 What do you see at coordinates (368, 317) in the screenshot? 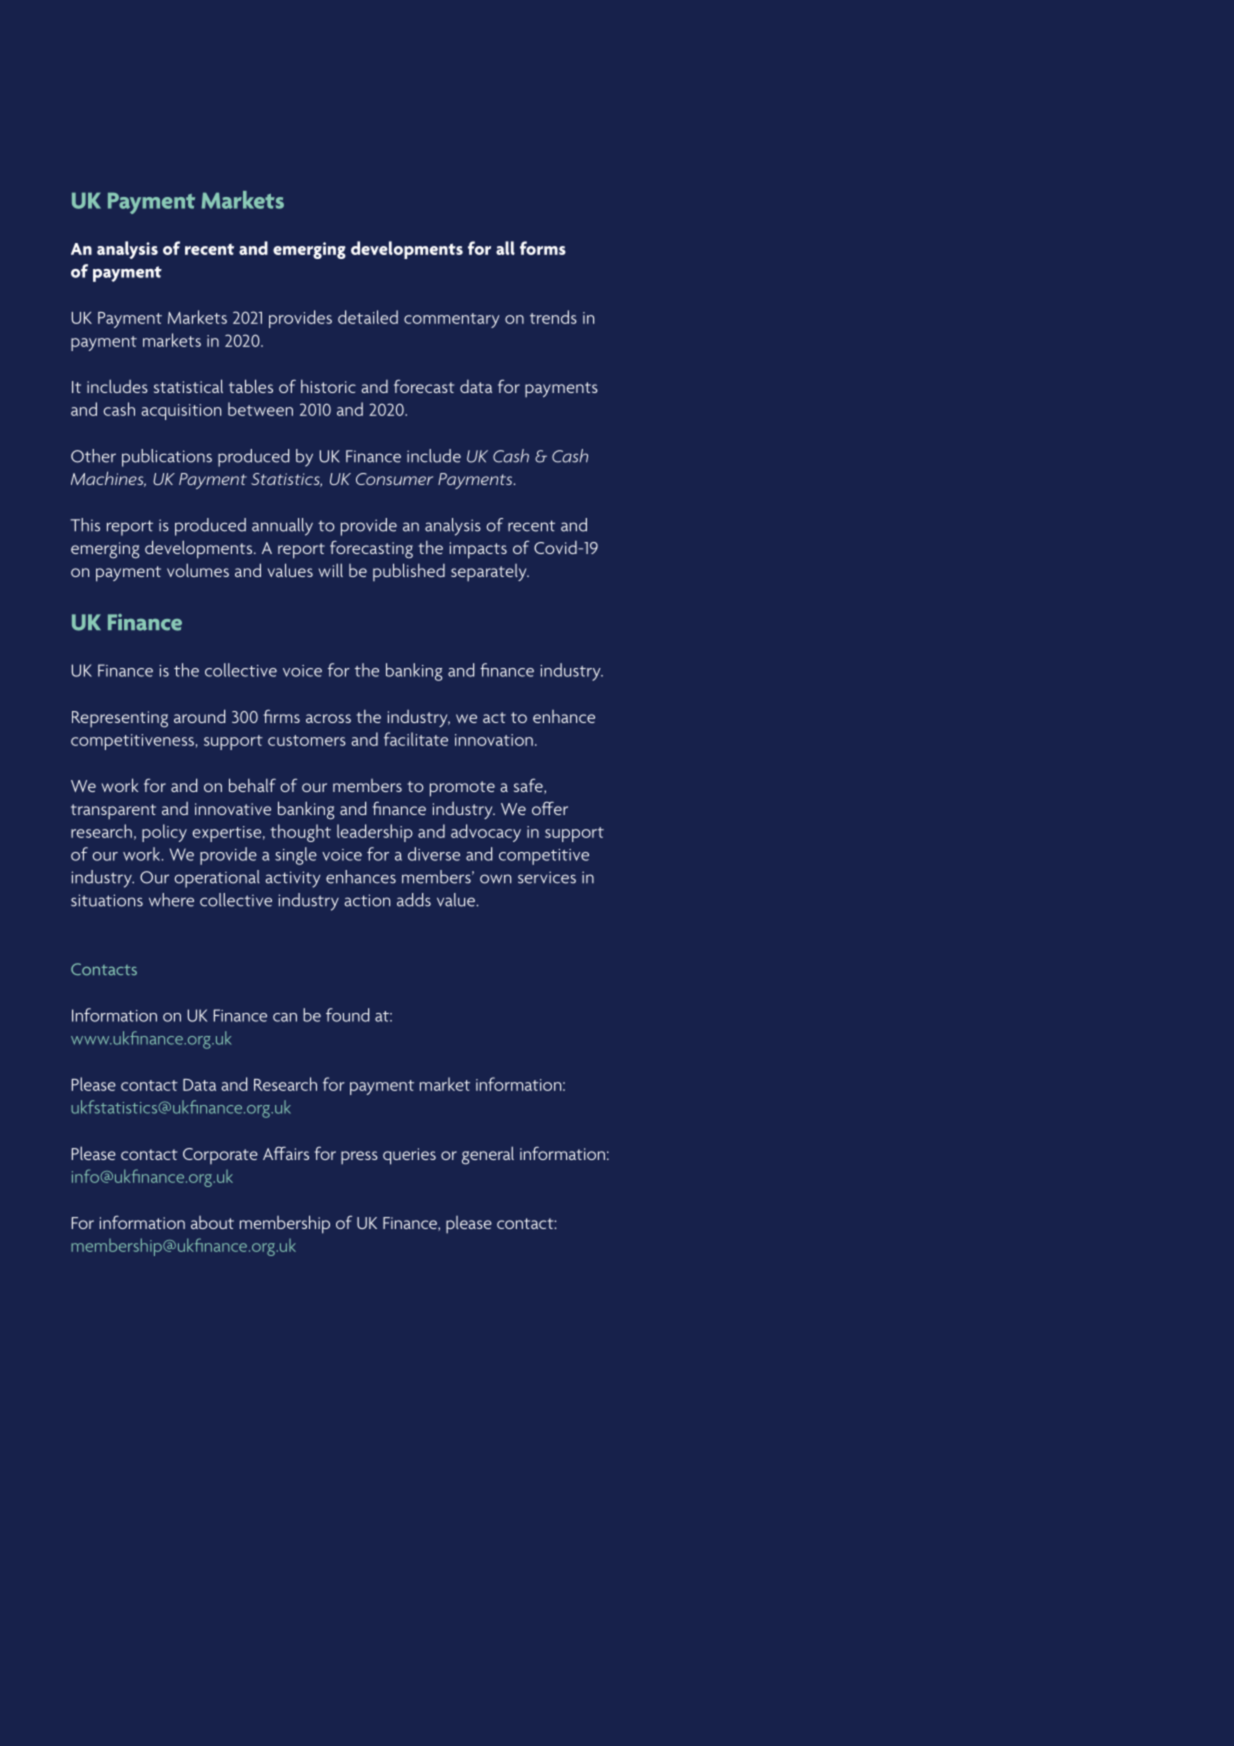
I see `detailed` at bounding box center [368, 317].
